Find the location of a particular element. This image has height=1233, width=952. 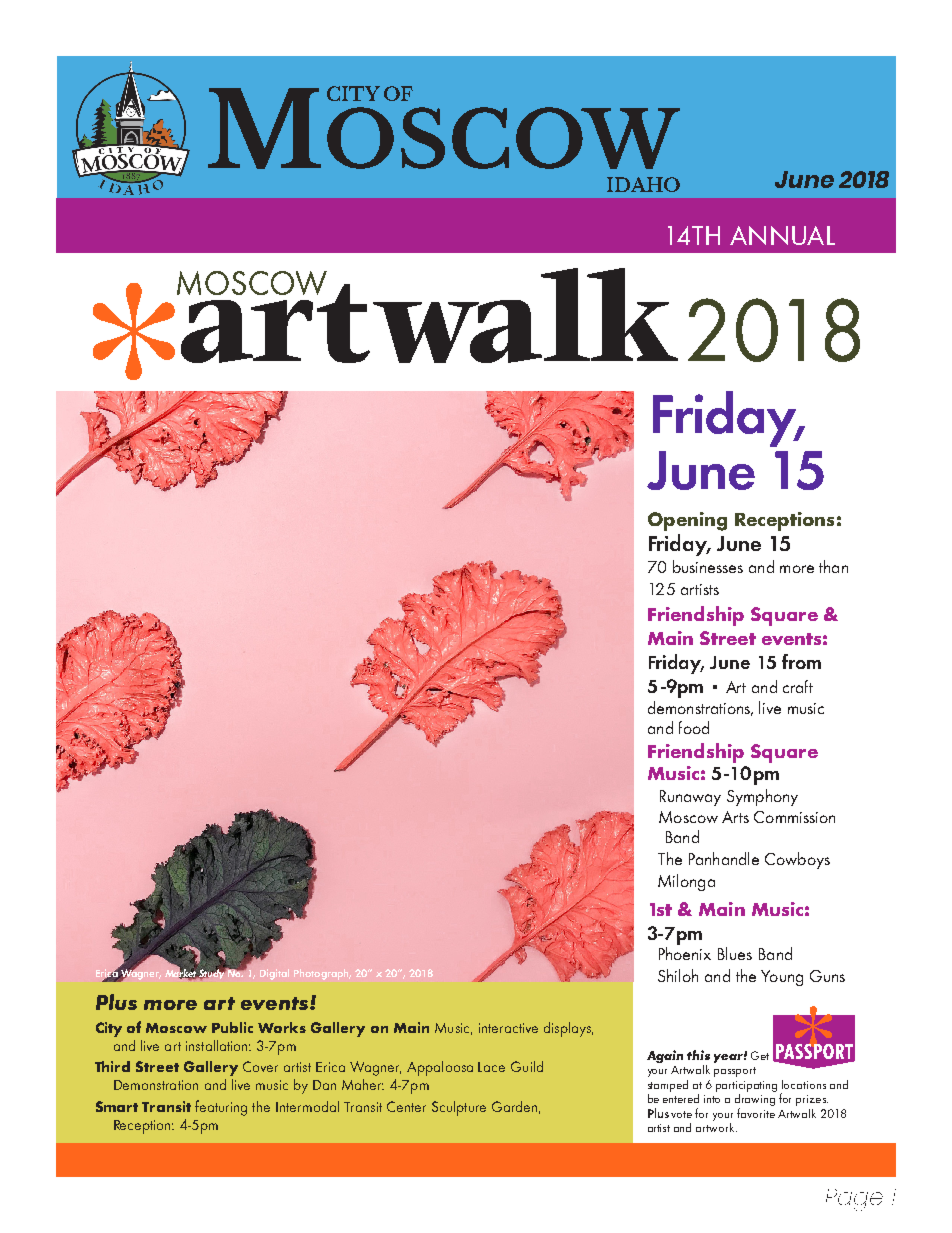

than is located at coordinates (833, 566).
